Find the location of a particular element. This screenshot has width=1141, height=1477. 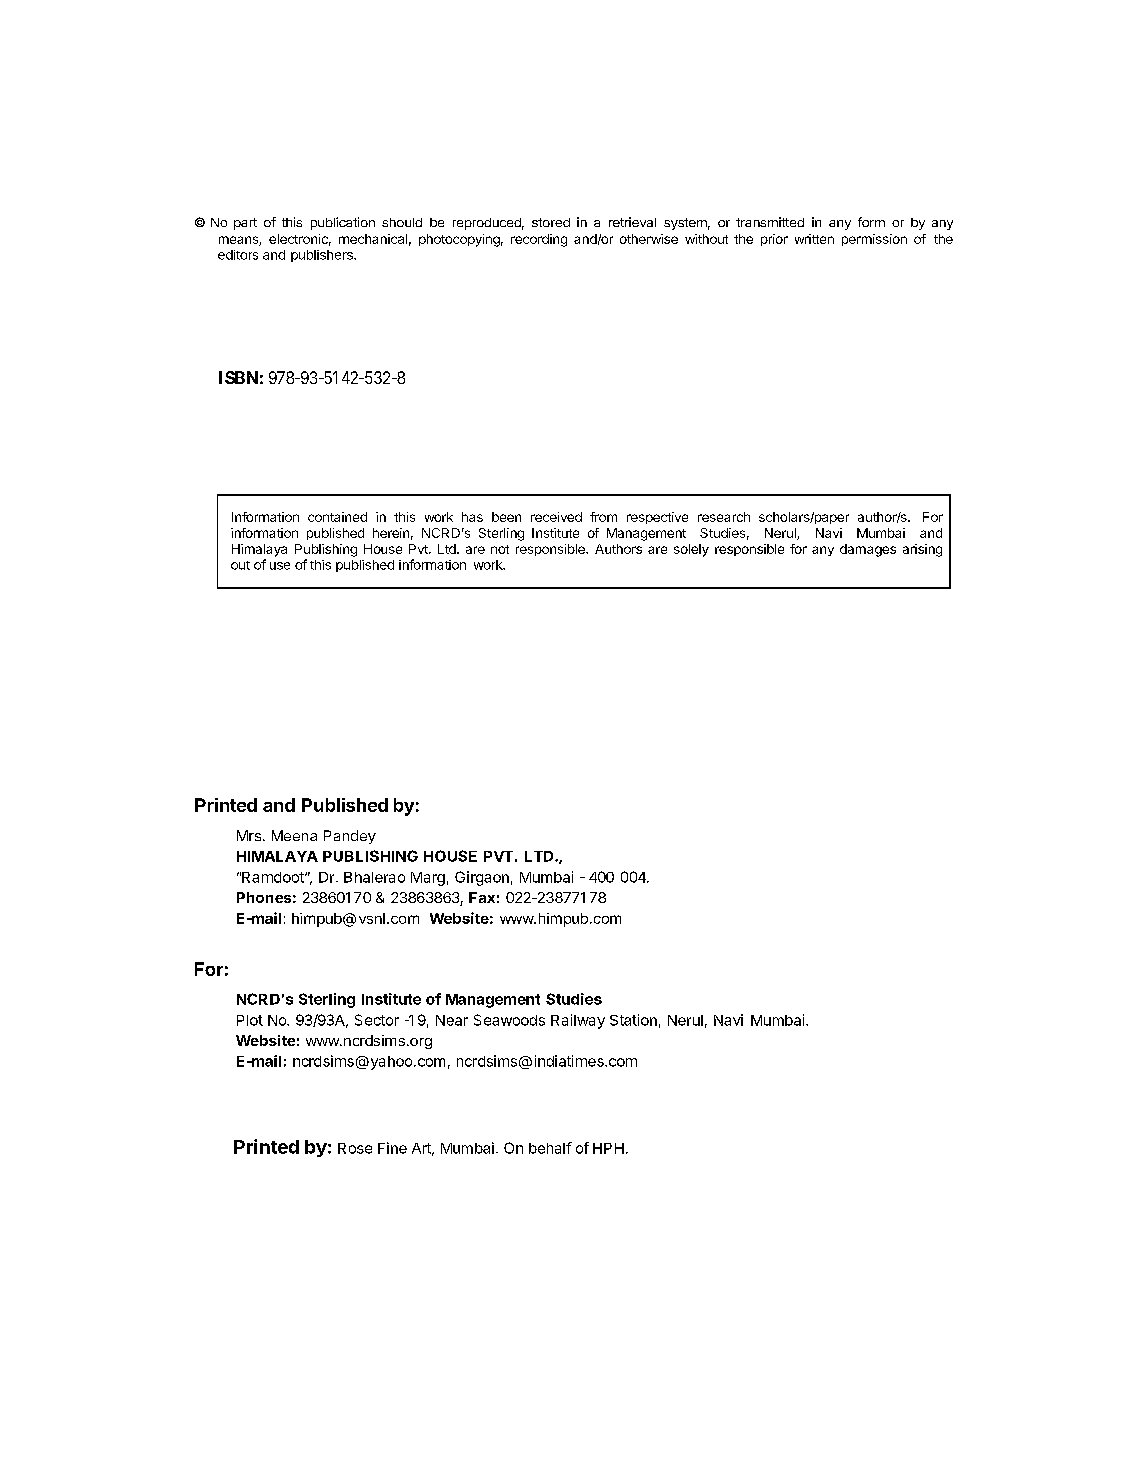

recording is located at coordinates (539, 240).
